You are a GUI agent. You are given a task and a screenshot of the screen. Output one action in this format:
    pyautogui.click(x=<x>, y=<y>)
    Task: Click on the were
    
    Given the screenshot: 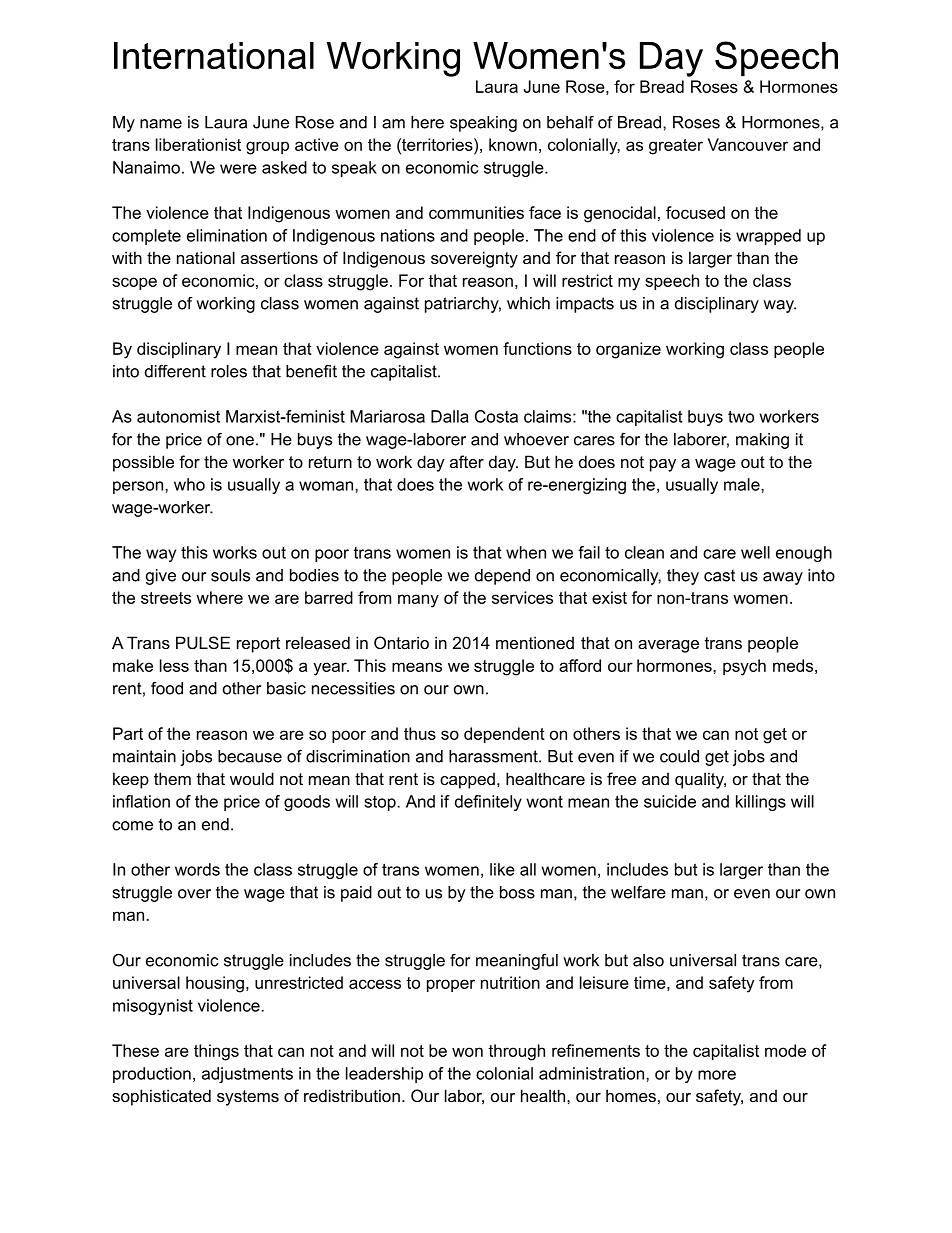 What is the action you would take?
    pyautogui.click(x=238, y=169)
